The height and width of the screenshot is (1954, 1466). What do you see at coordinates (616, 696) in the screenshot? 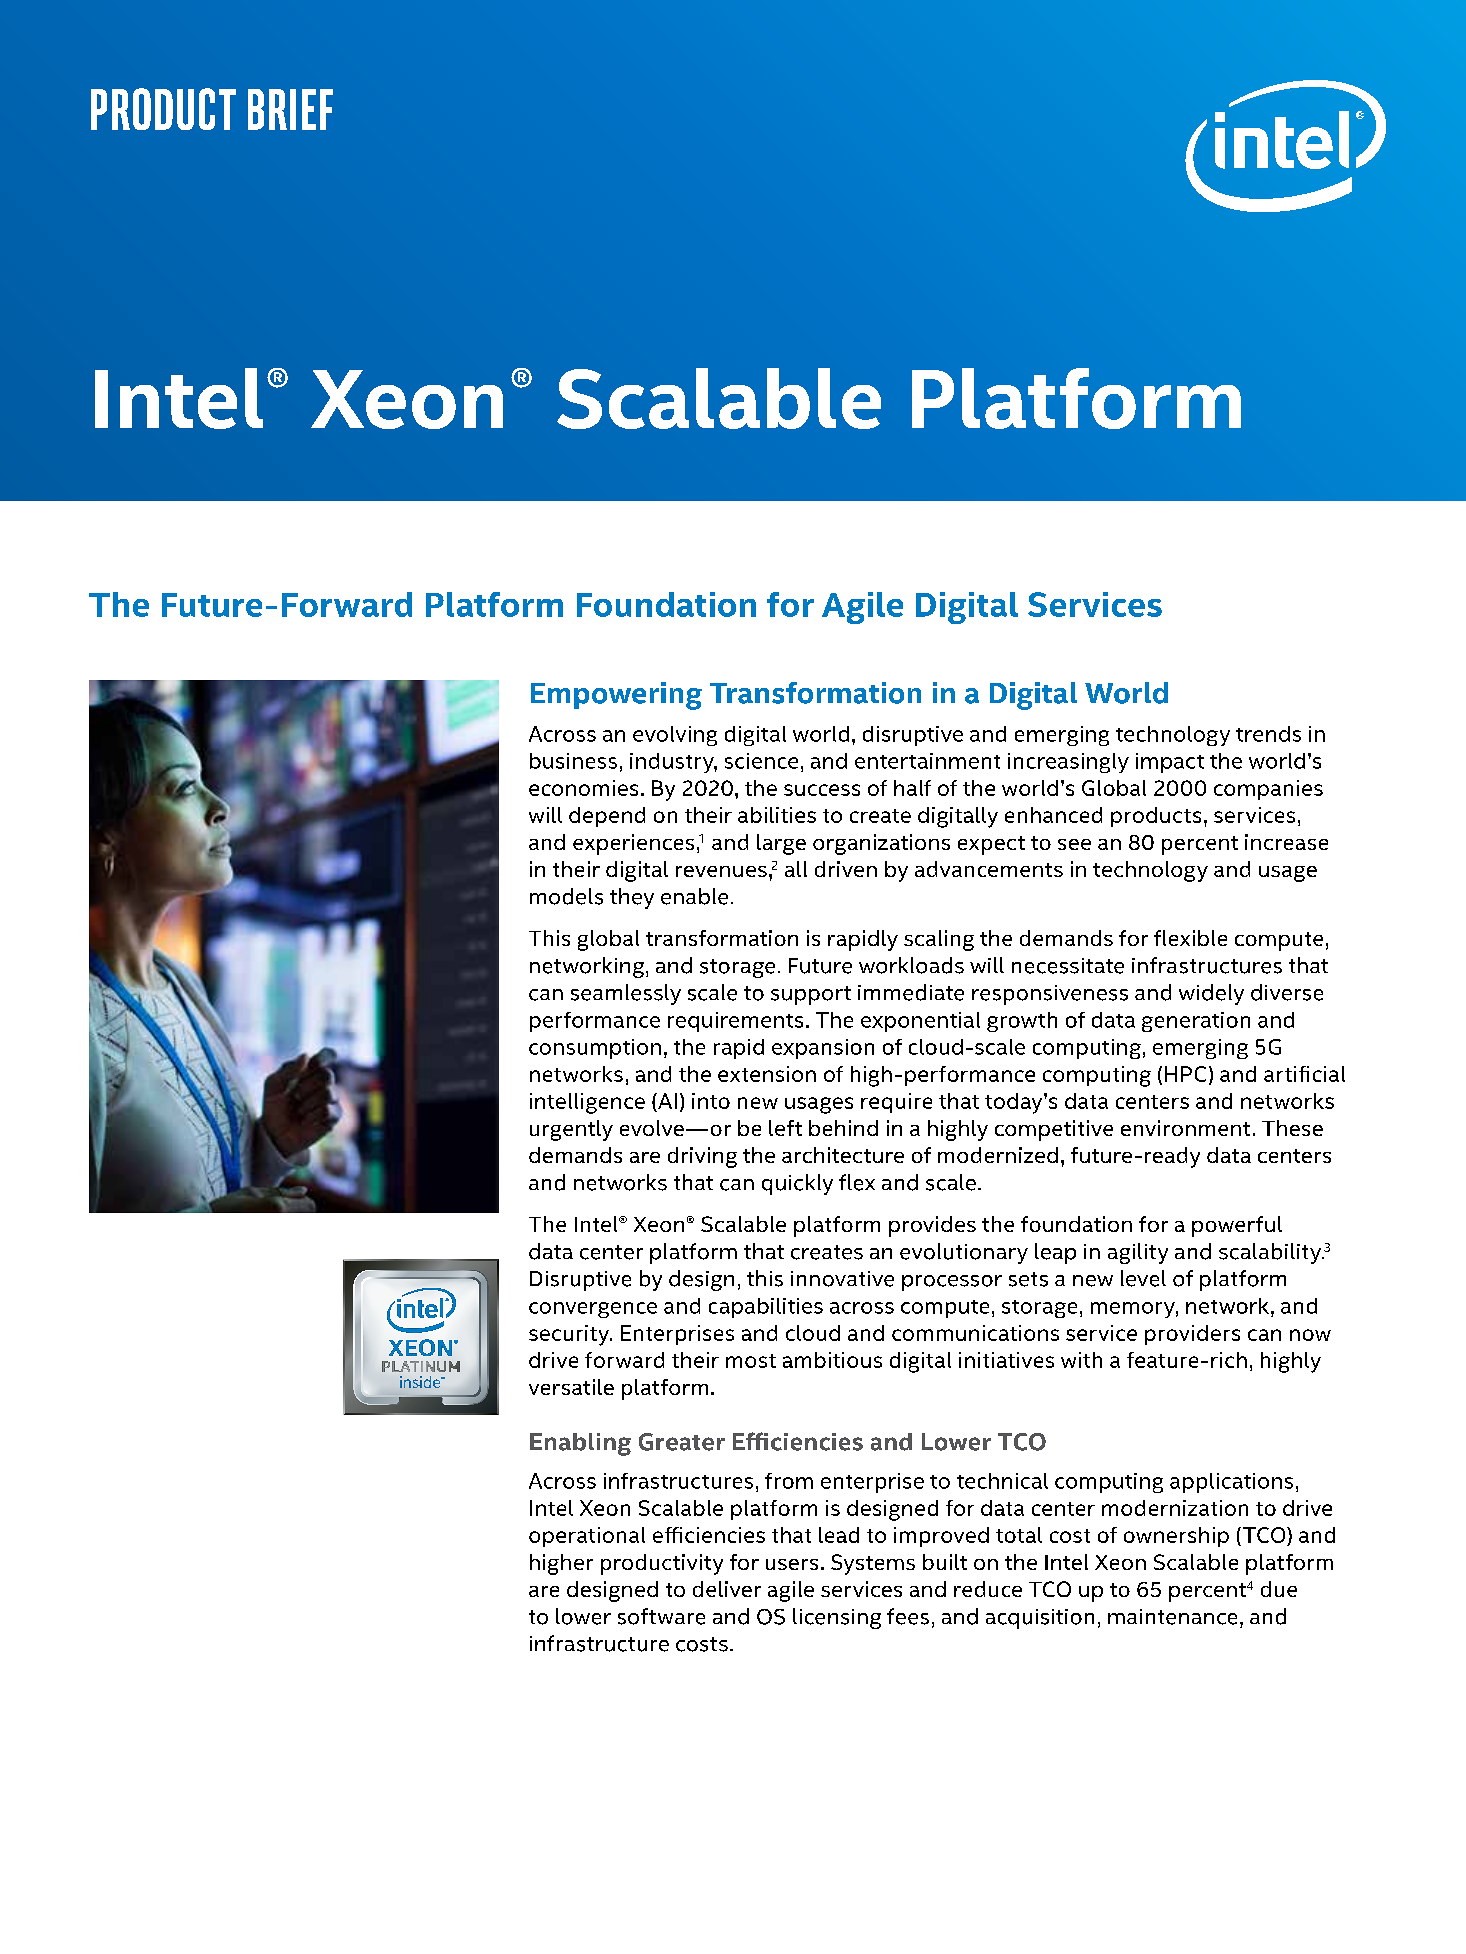
I see `Empowering` at bounding box center [616, 696].
